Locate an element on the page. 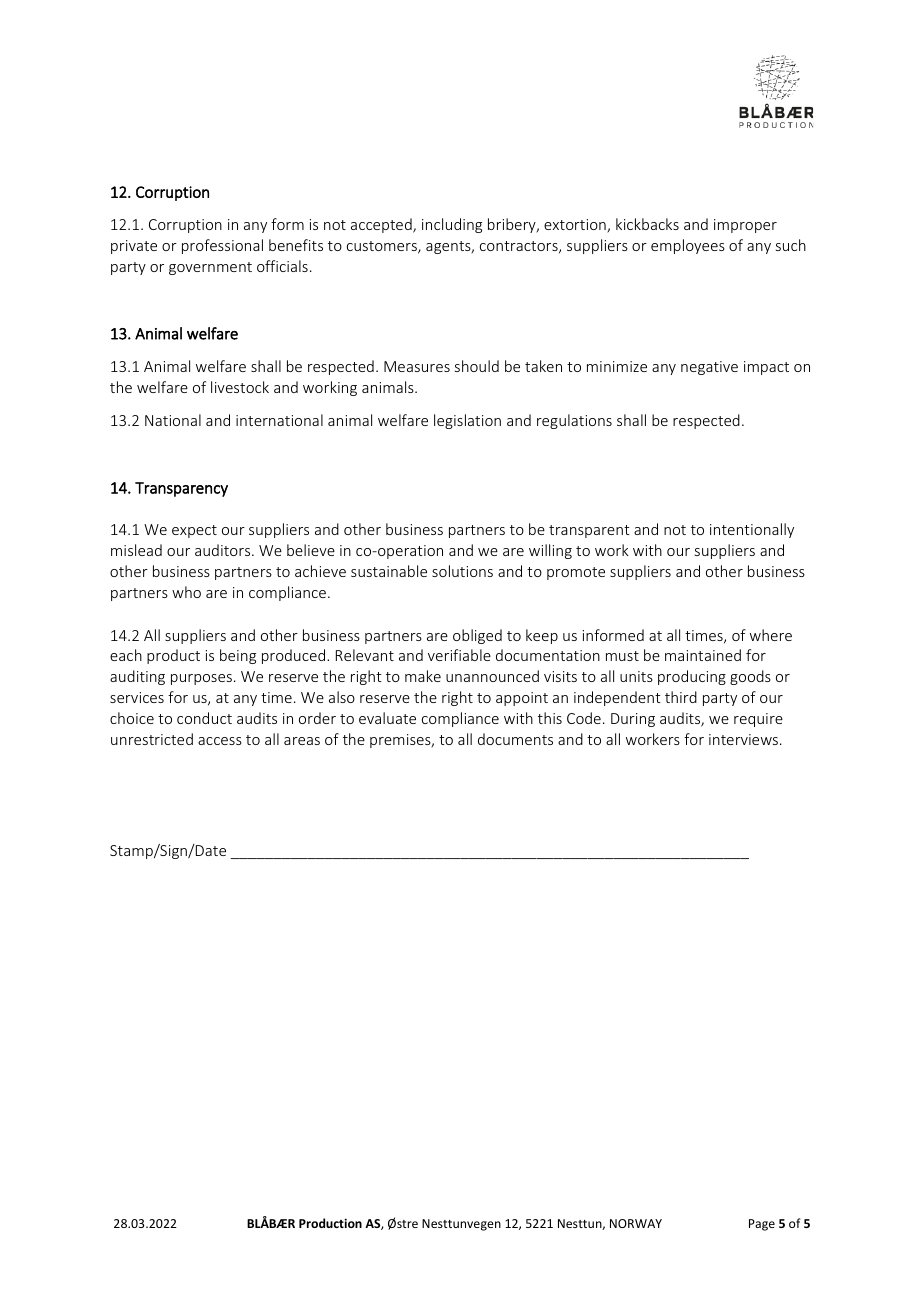  Transparency is located at coordinates (181, 489).
